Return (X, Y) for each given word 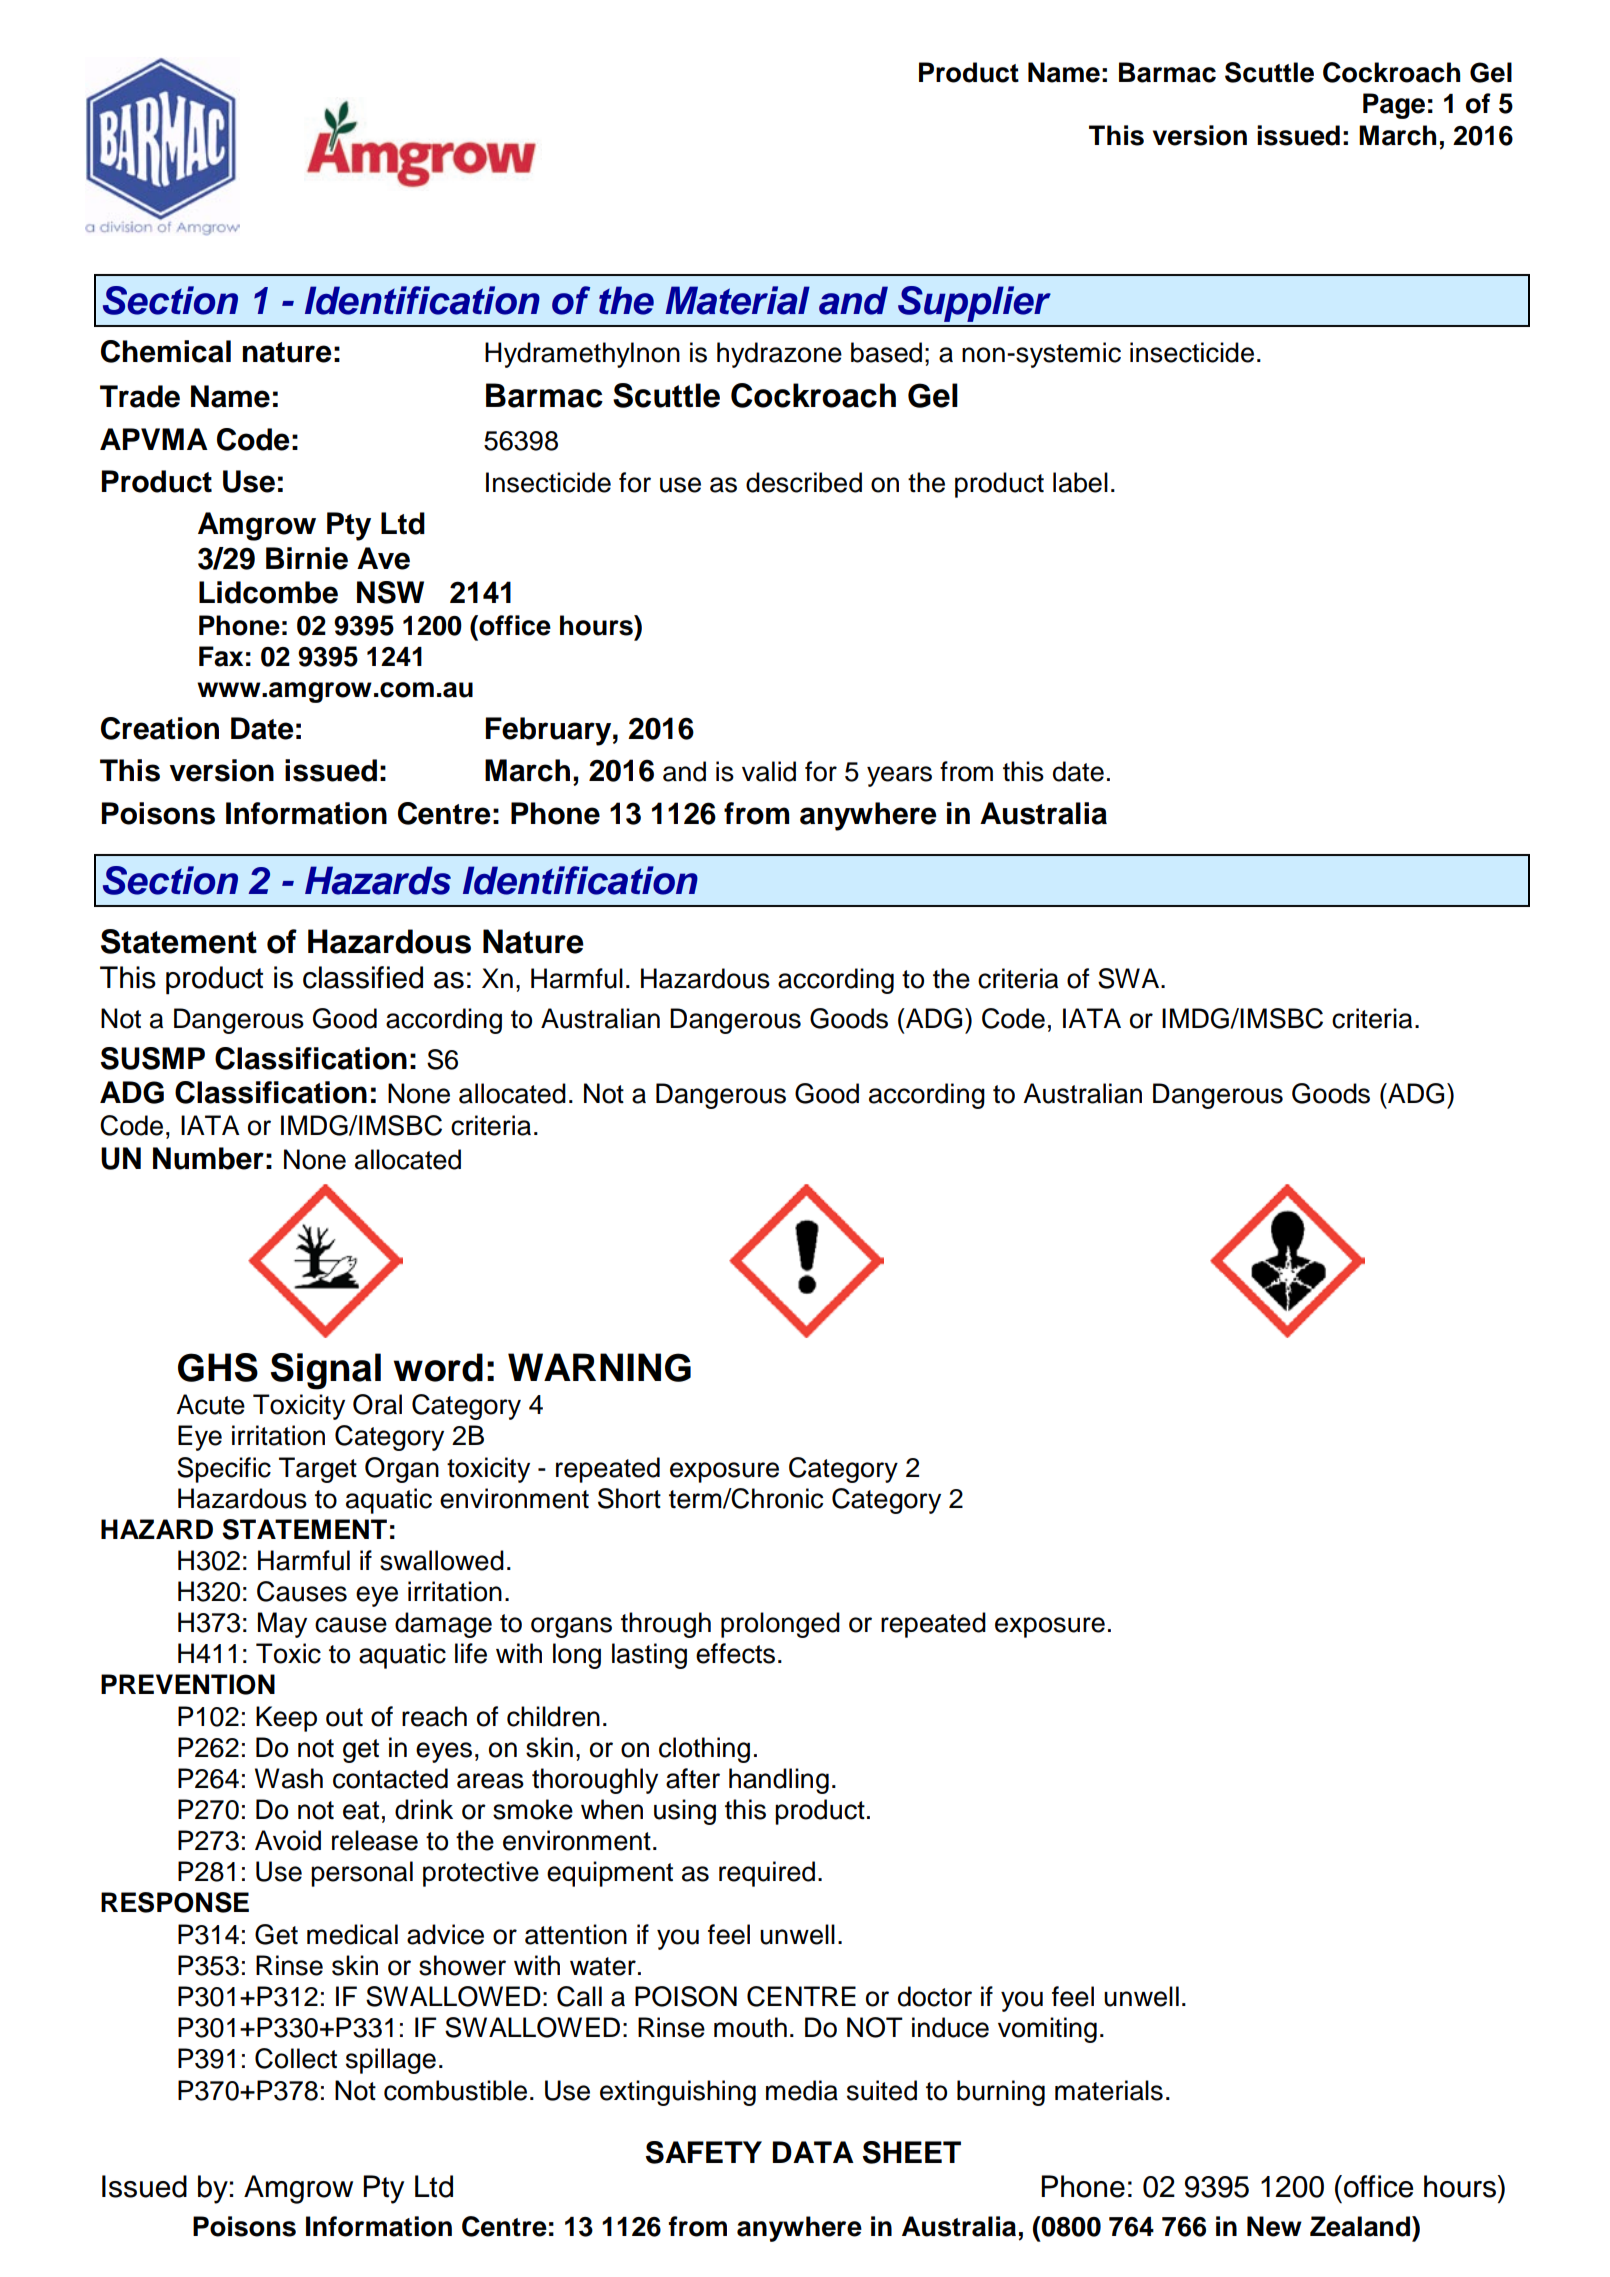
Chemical (166, 351)
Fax (221, 656)
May (282, 1625)
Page (1394, 106)
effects (735, 1653)
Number (208, 1158)
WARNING (599, 1367)
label (1080, 482)
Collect (296, 2058)
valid (769, 771)
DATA (813, 2152)
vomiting (1047, 2030)
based (886, 352)
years (899, 776)
